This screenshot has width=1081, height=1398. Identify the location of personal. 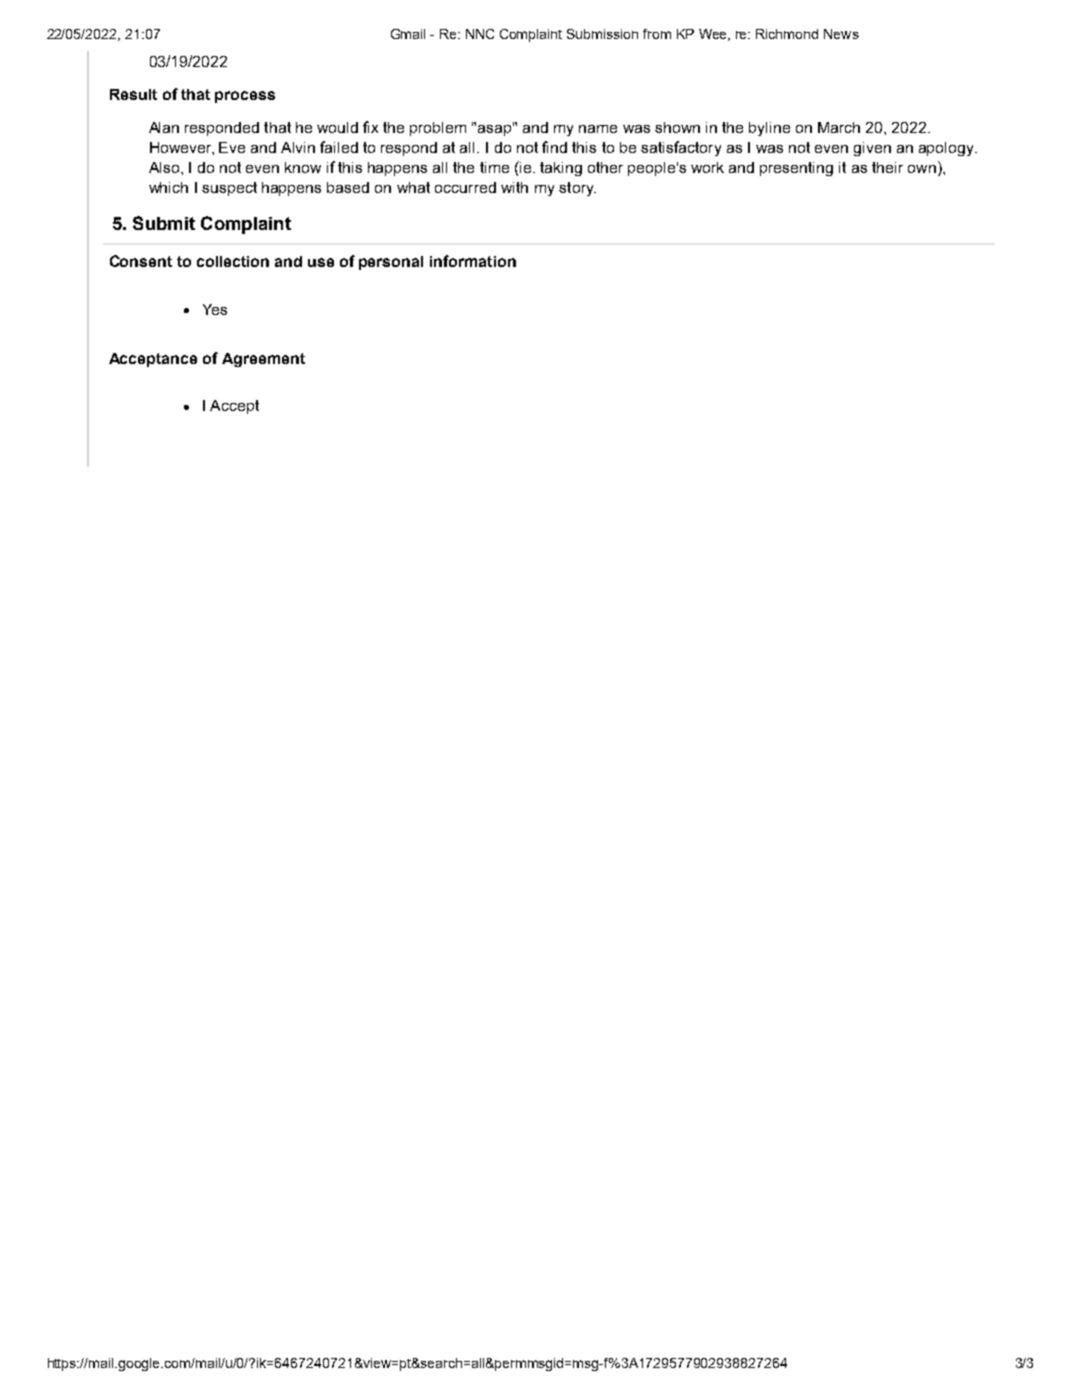
(391, 263).
